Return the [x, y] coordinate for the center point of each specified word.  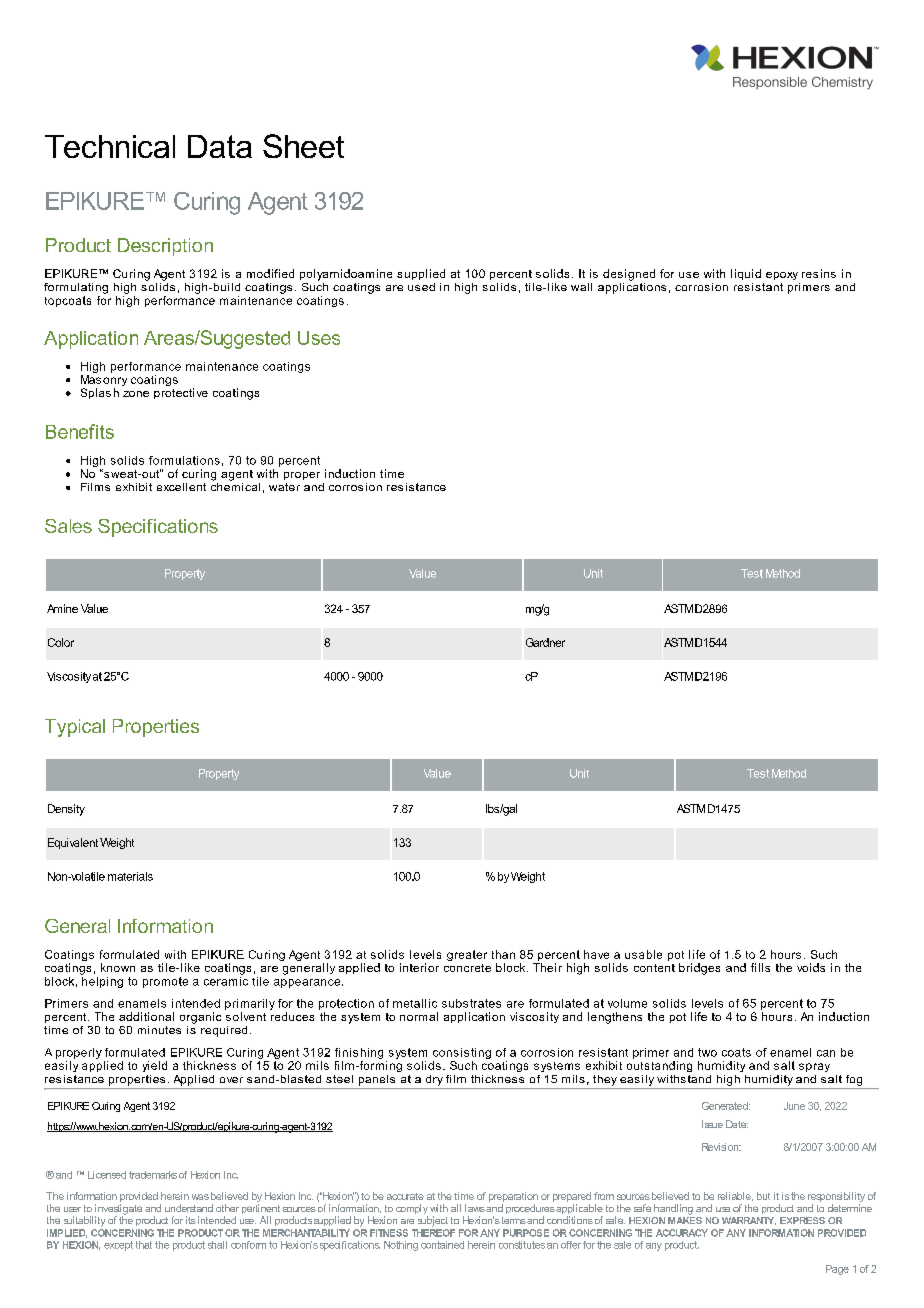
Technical [110, 146]
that [144, 1245]
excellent [181, 487]
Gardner [545, 642]
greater [467, 955]
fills [760, 967]
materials [130, 876]
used [421, 287]
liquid [746, 274]
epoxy [782, 276]
